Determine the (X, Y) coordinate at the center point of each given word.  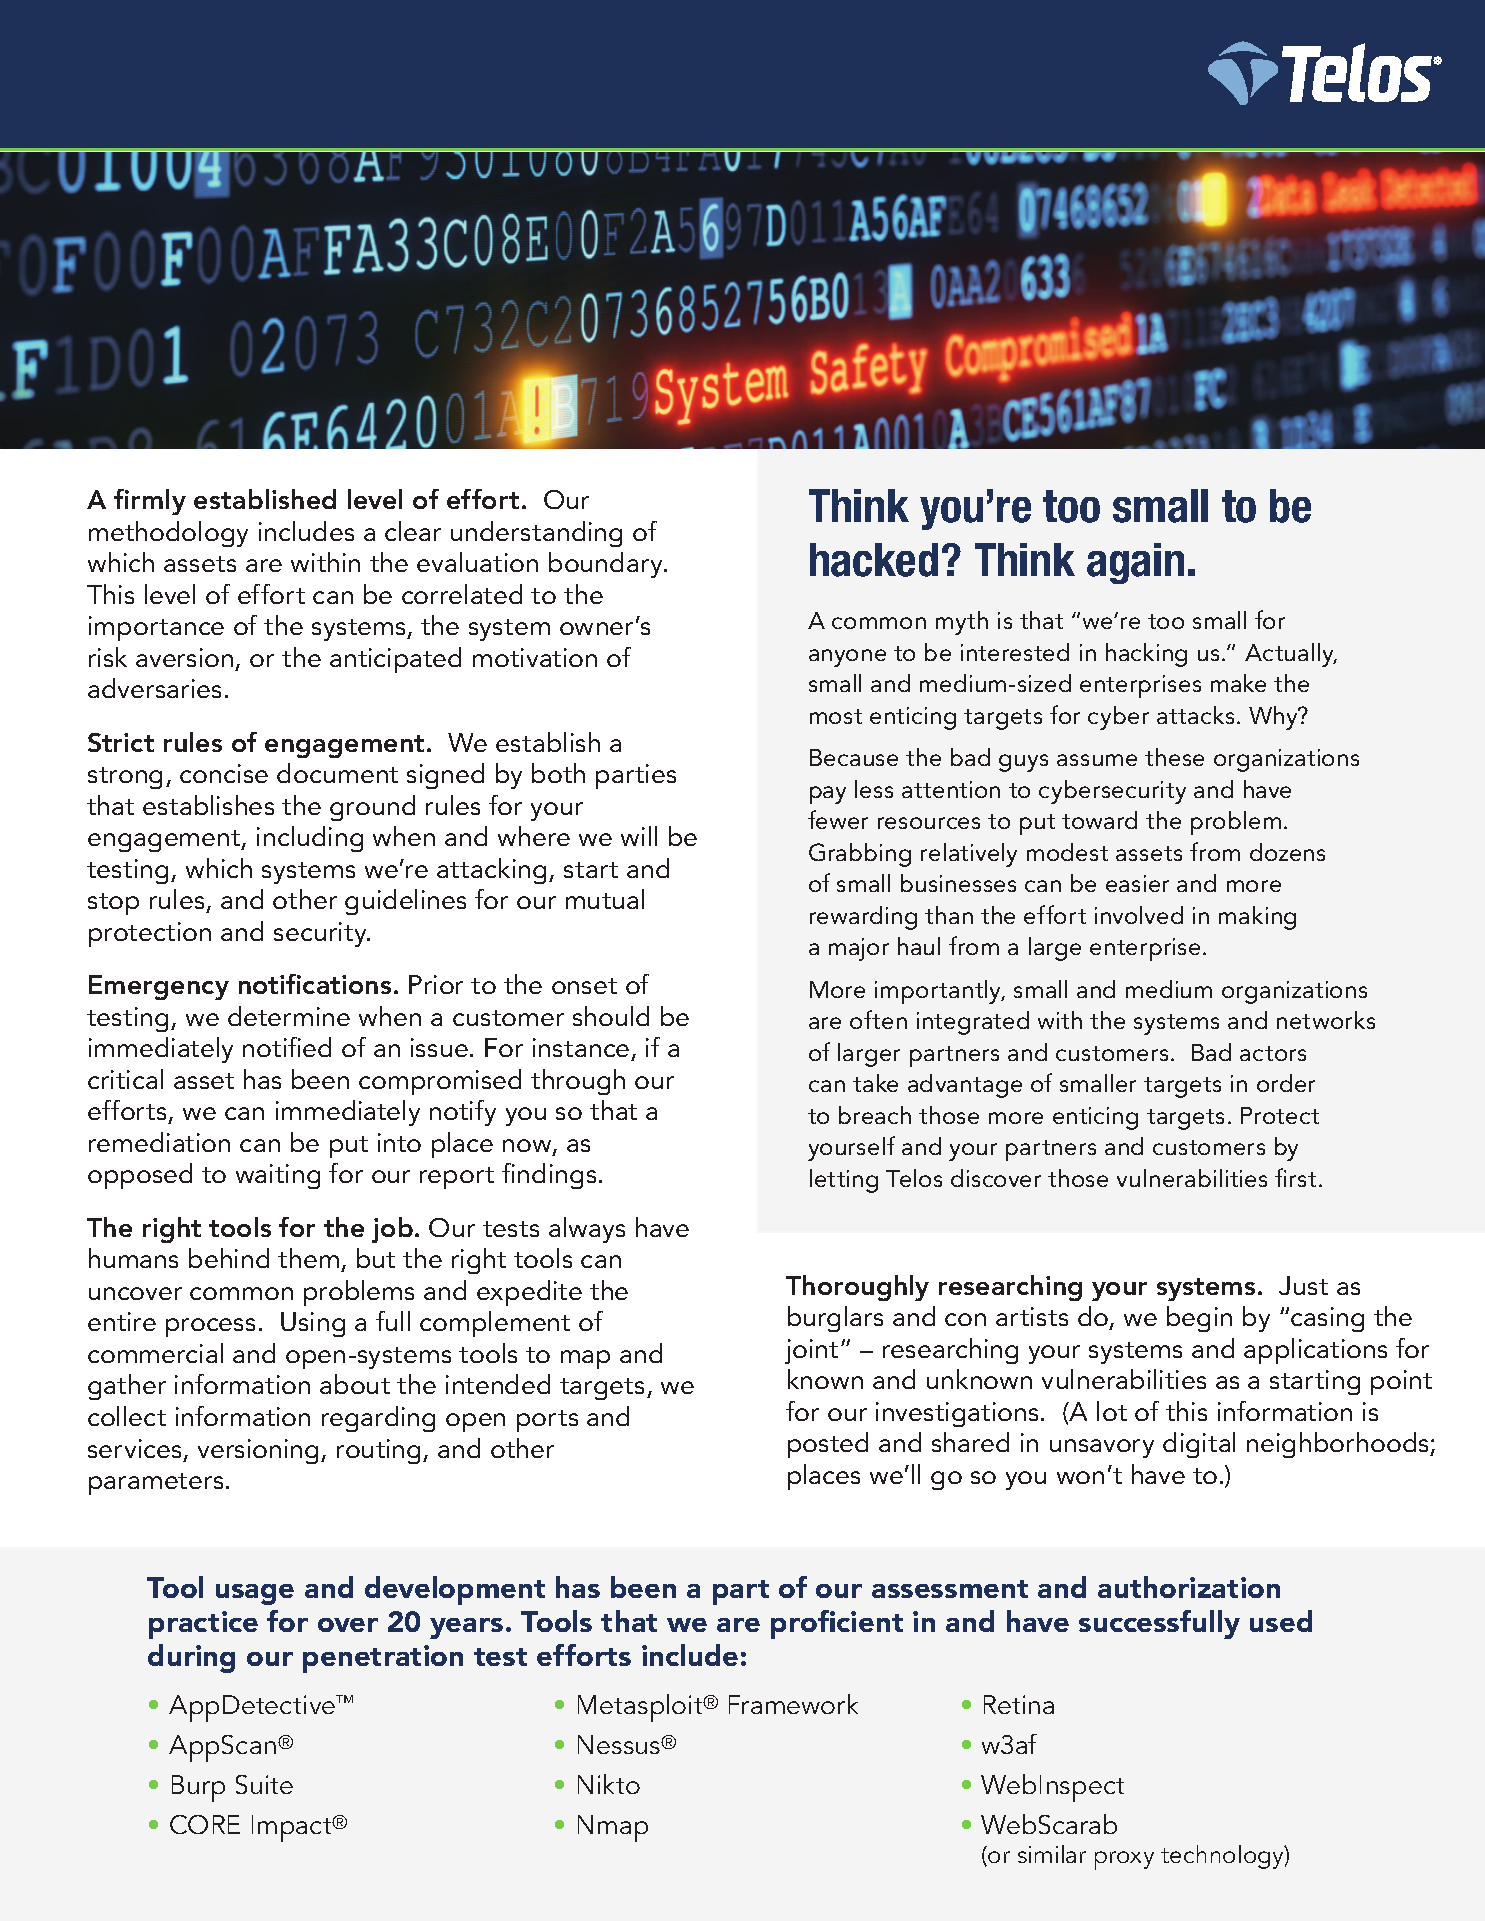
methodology (168, 534)
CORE (205, 1824)
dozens (1287, 852)
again (1135, 563)
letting (844, 1181)
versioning (260, 1451)
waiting (278, 1176)
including (310, 839)
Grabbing (860, 855)
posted (828, 1445)
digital (1199, 1445)
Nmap (613, 1828)
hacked (874, 560)
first (1295, 1177)
